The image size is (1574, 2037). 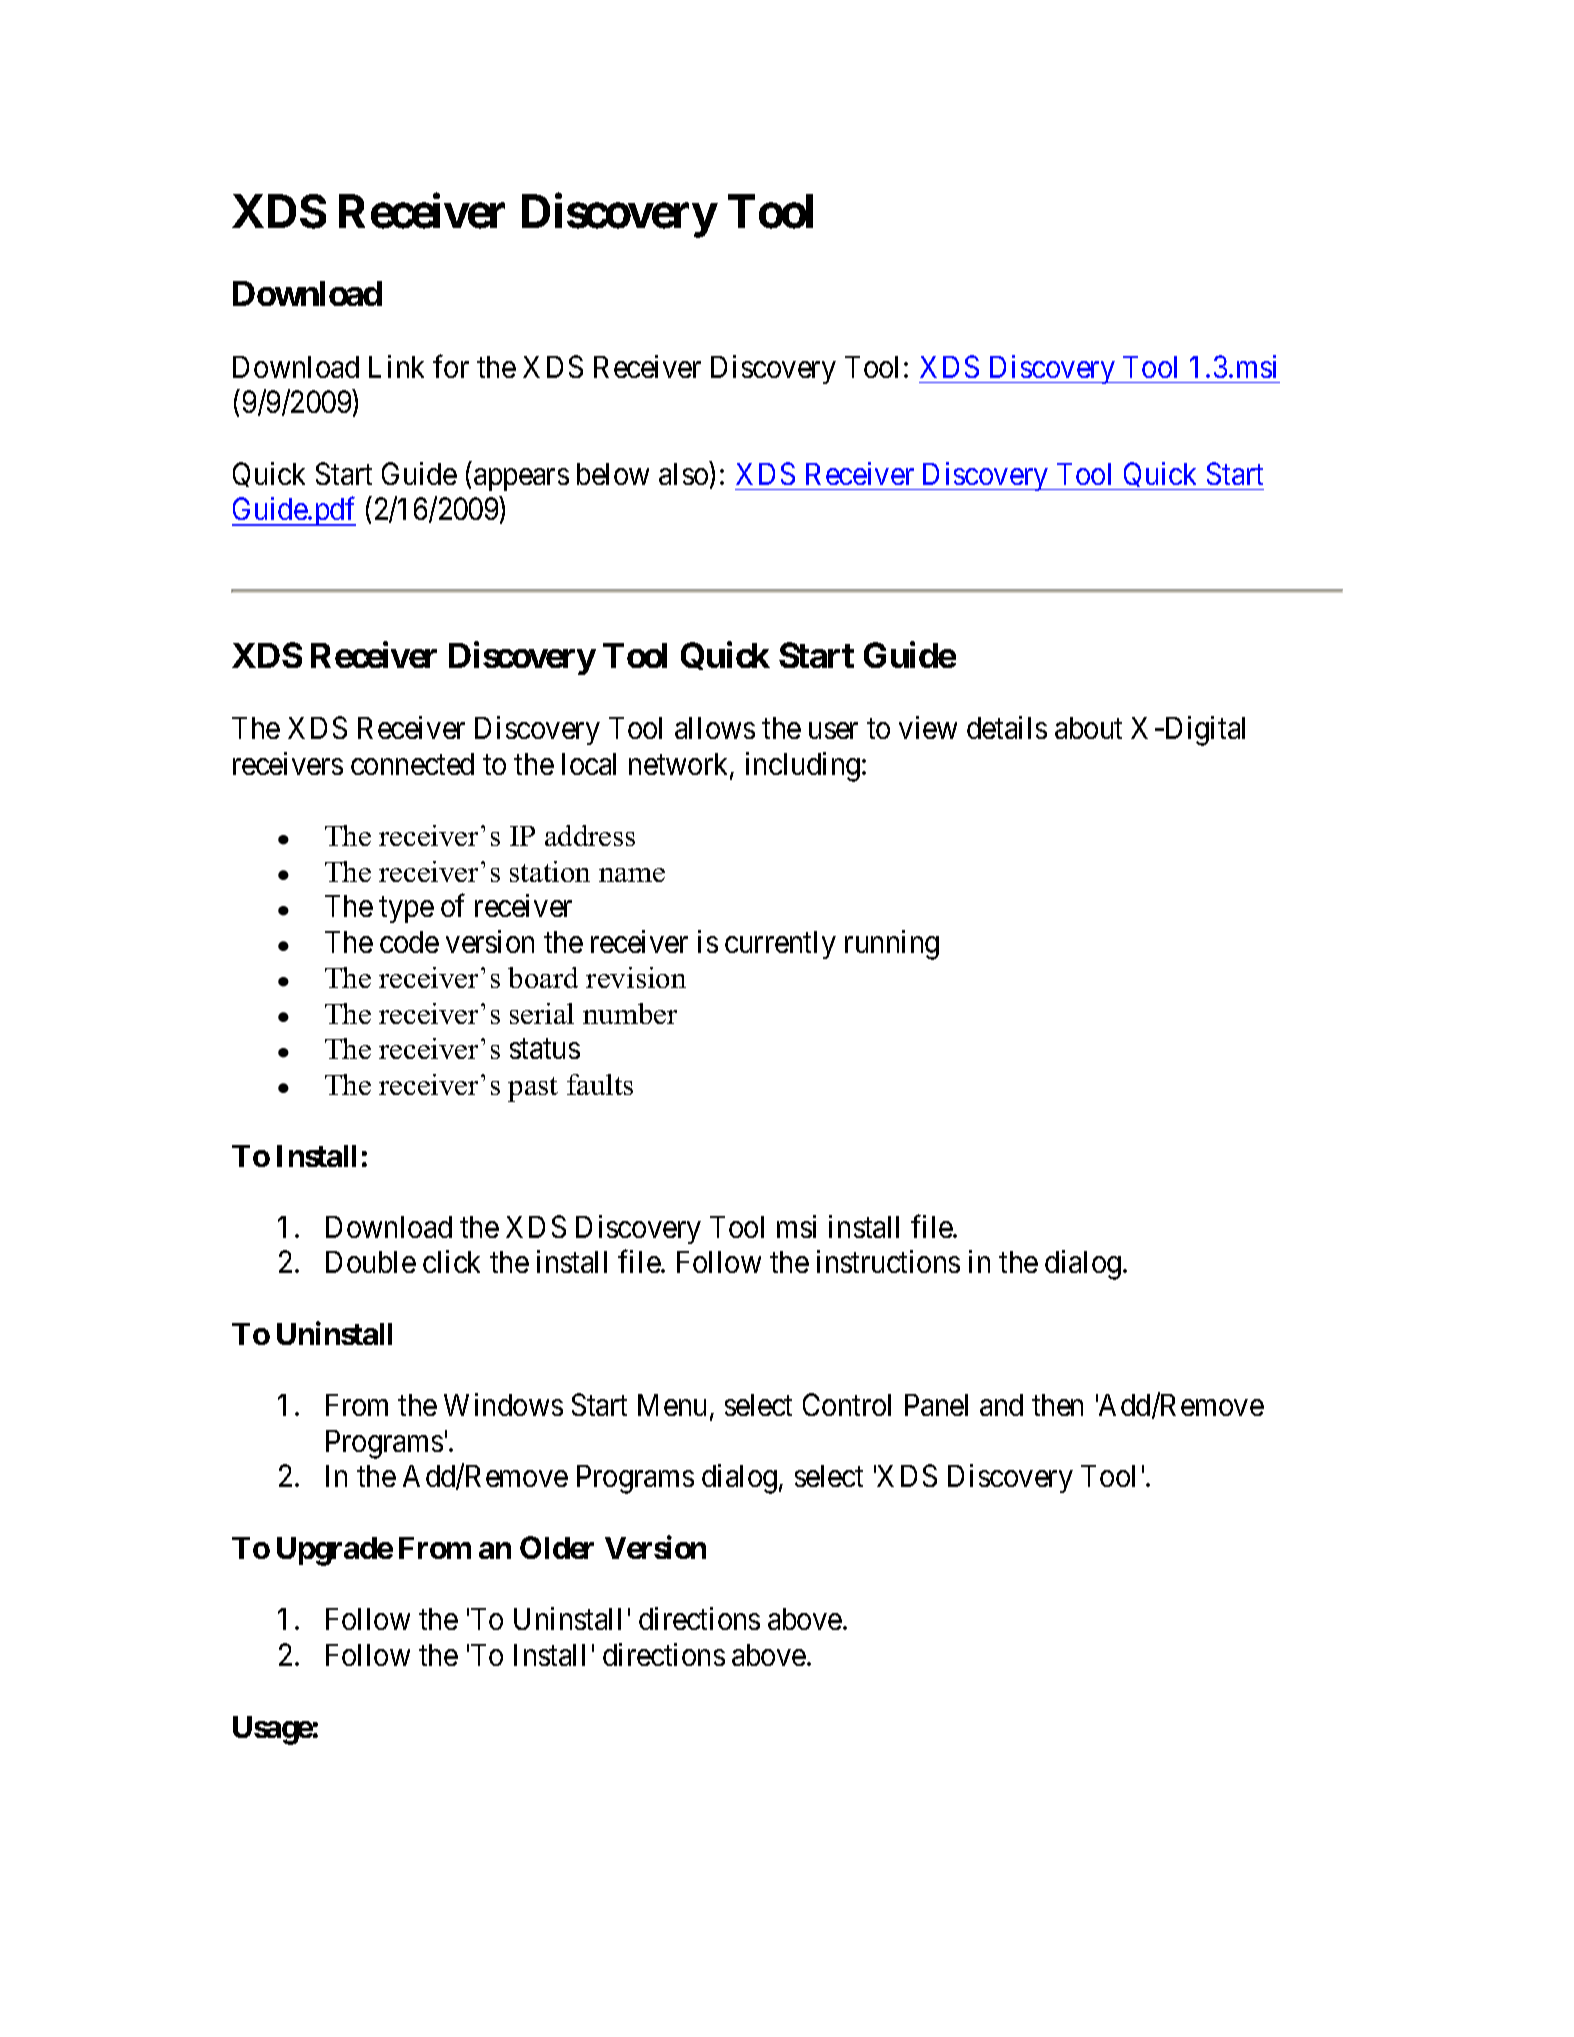 I want to click on type, so click(x=406, y=910).
